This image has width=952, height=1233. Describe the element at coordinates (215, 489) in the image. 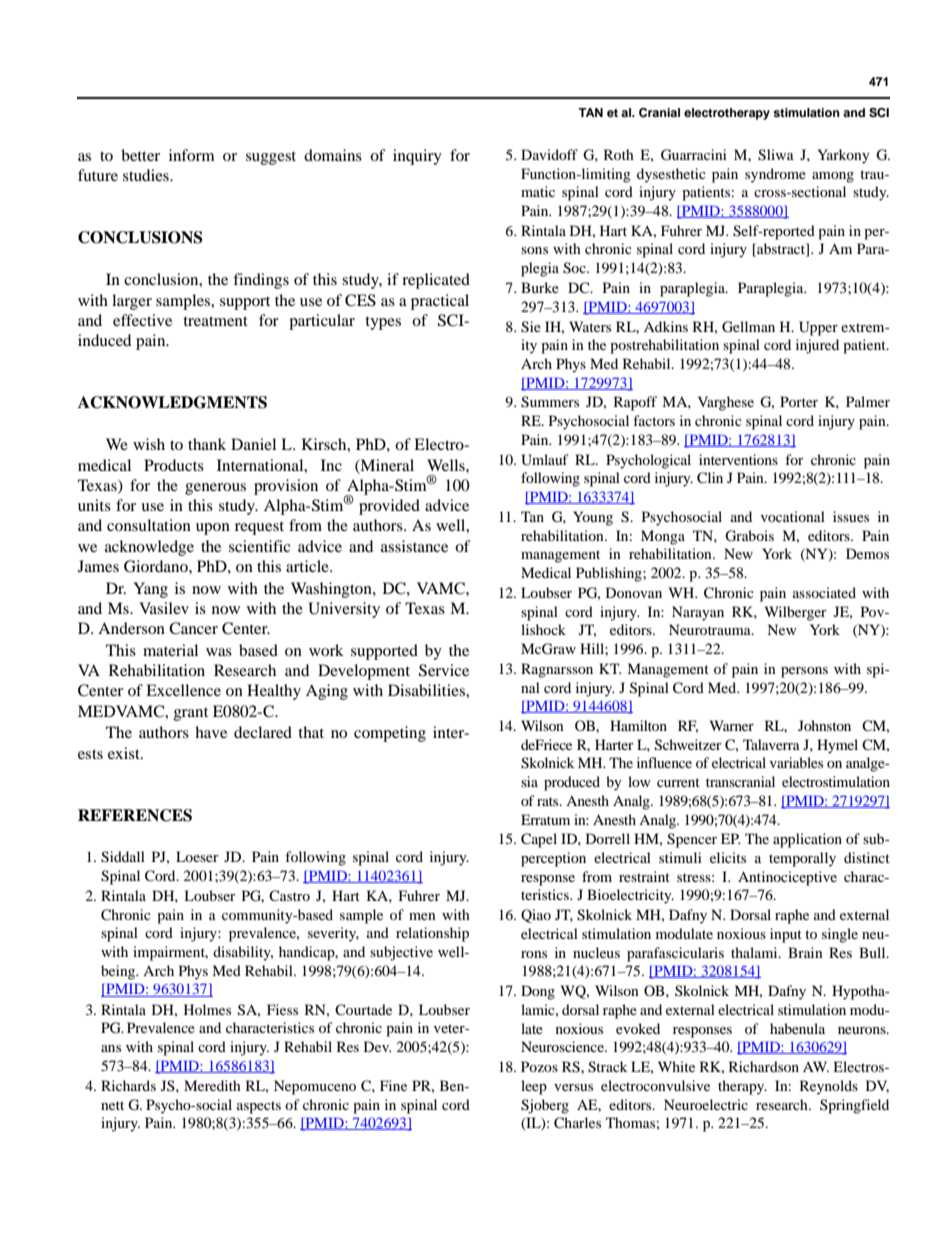

I see `generous` at that location.
